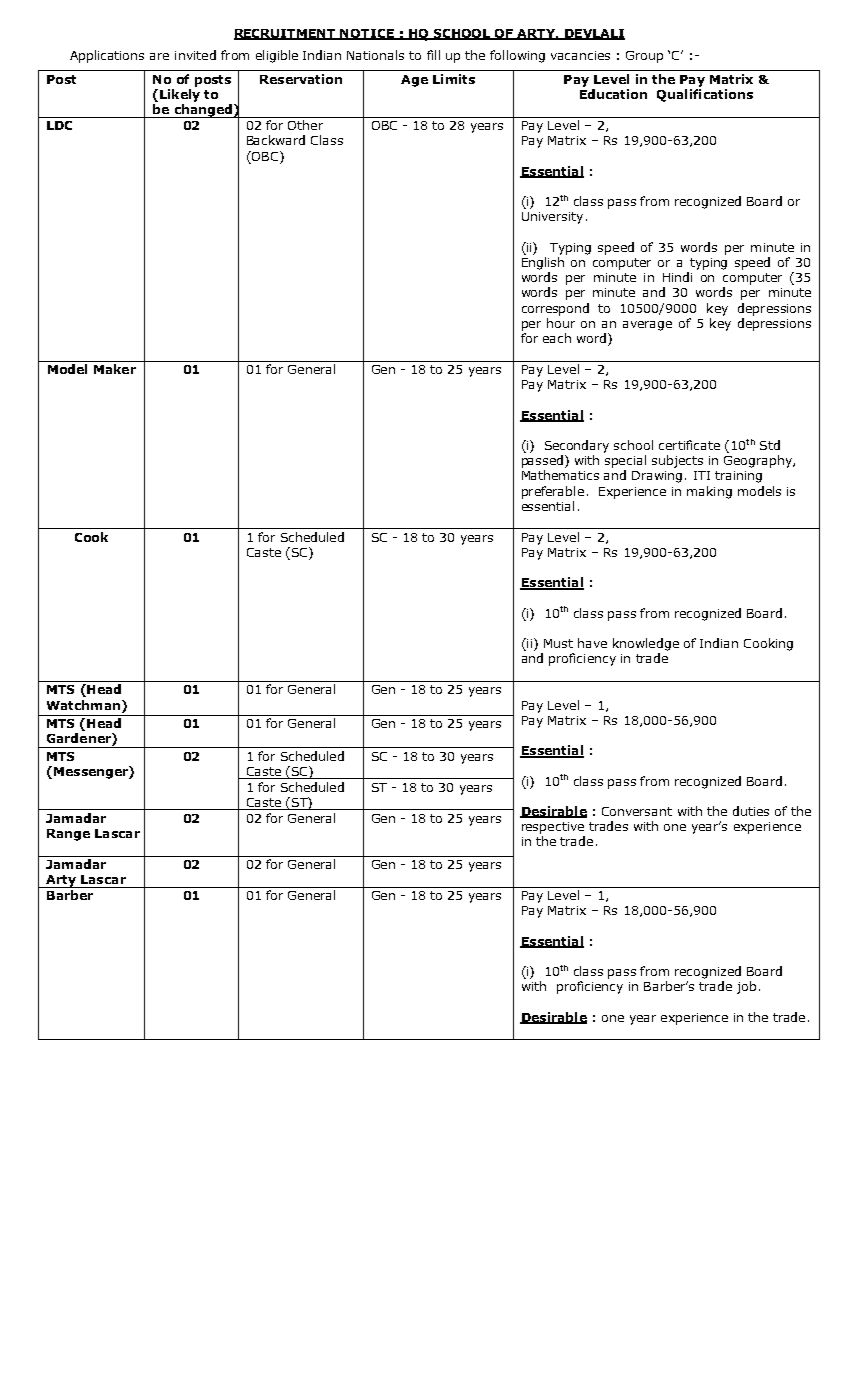  What do you see at coordinates (68, 835) in the image?
I see `Range` at bounding box center [68, 835].
